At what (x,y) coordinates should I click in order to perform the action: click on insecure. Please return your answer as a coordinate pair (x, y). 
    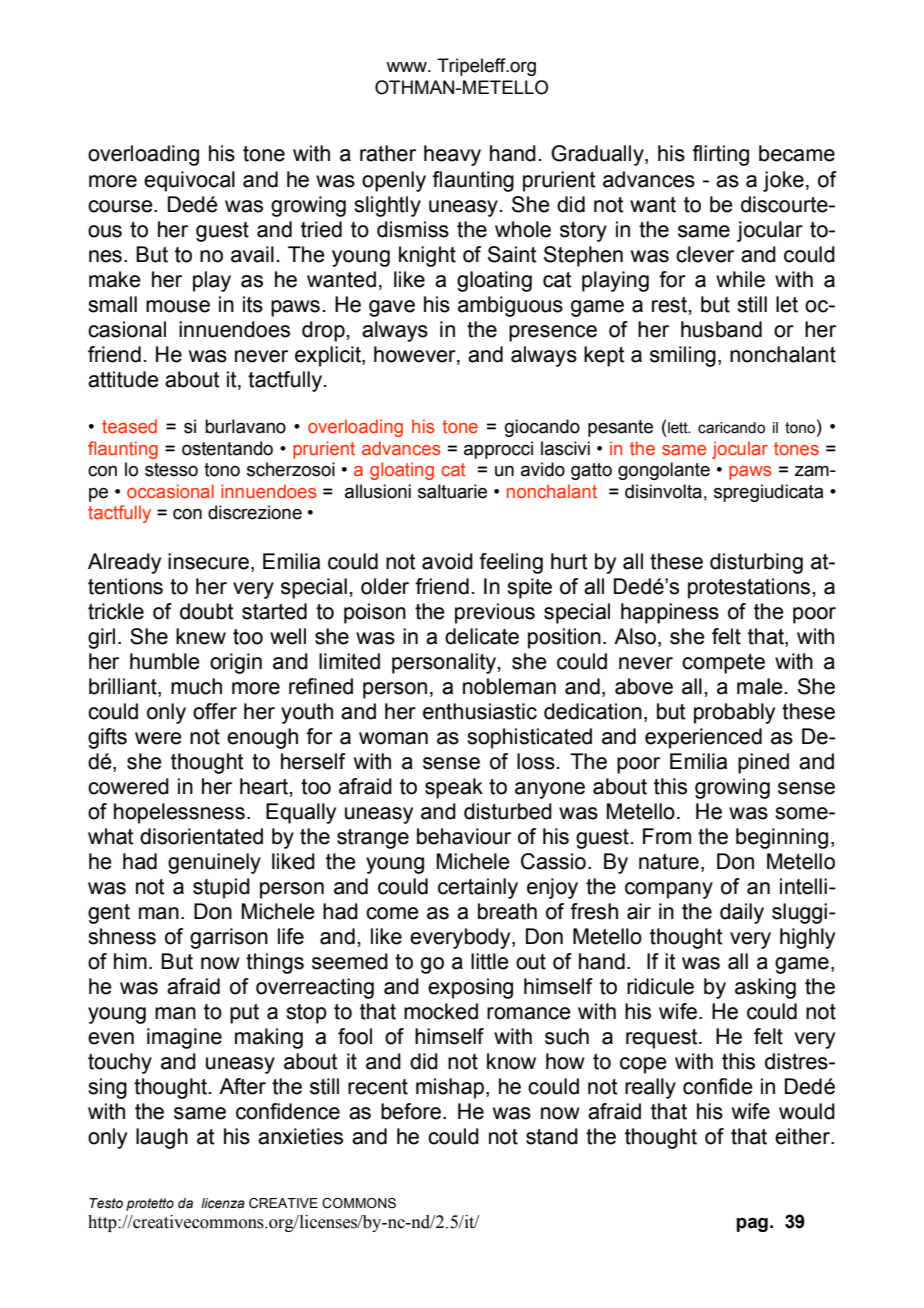
    Looking at the image, I should click on (210, 562).
